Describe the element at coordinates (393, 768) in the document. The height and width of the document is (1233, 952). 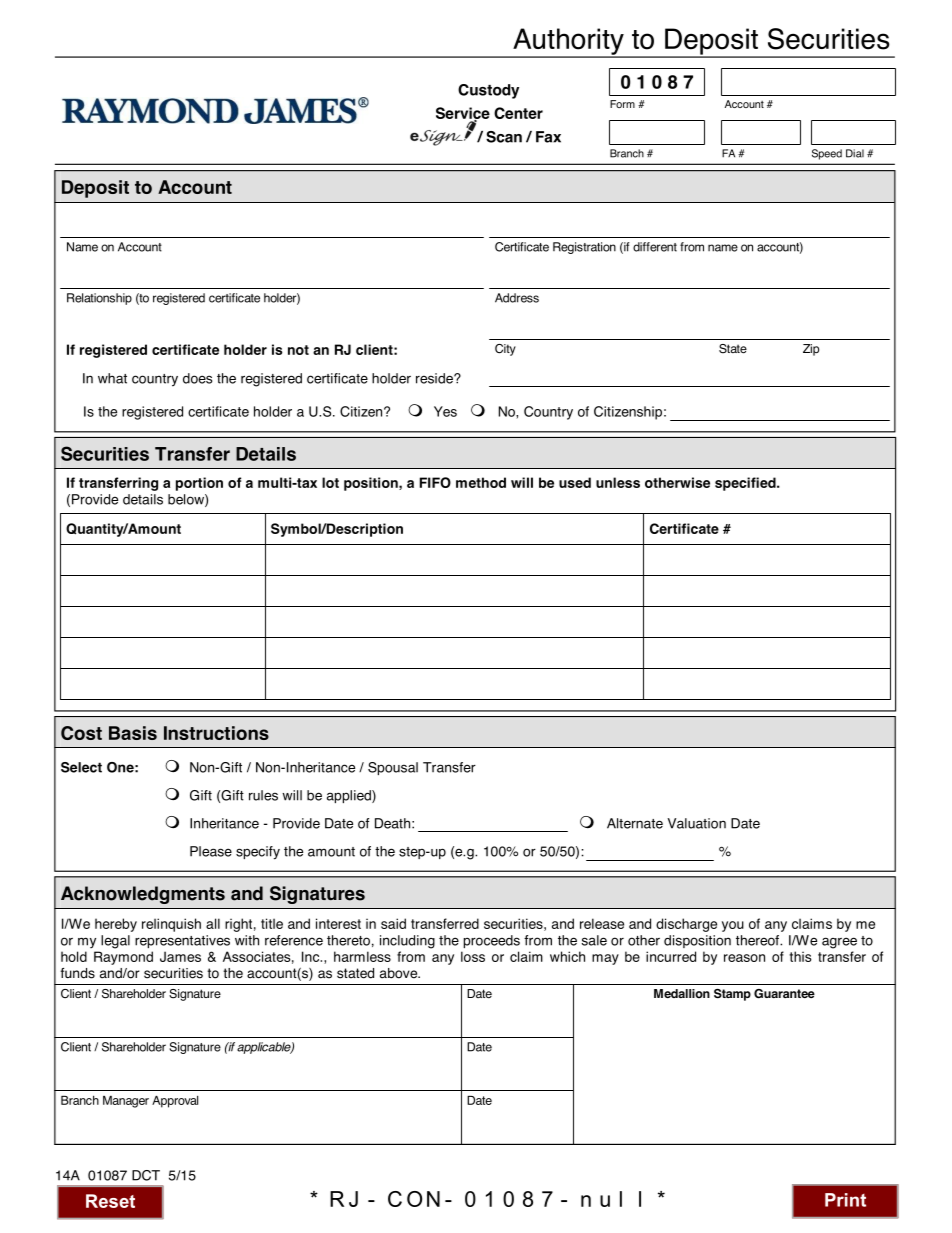
I see `Spousal` at that location.
